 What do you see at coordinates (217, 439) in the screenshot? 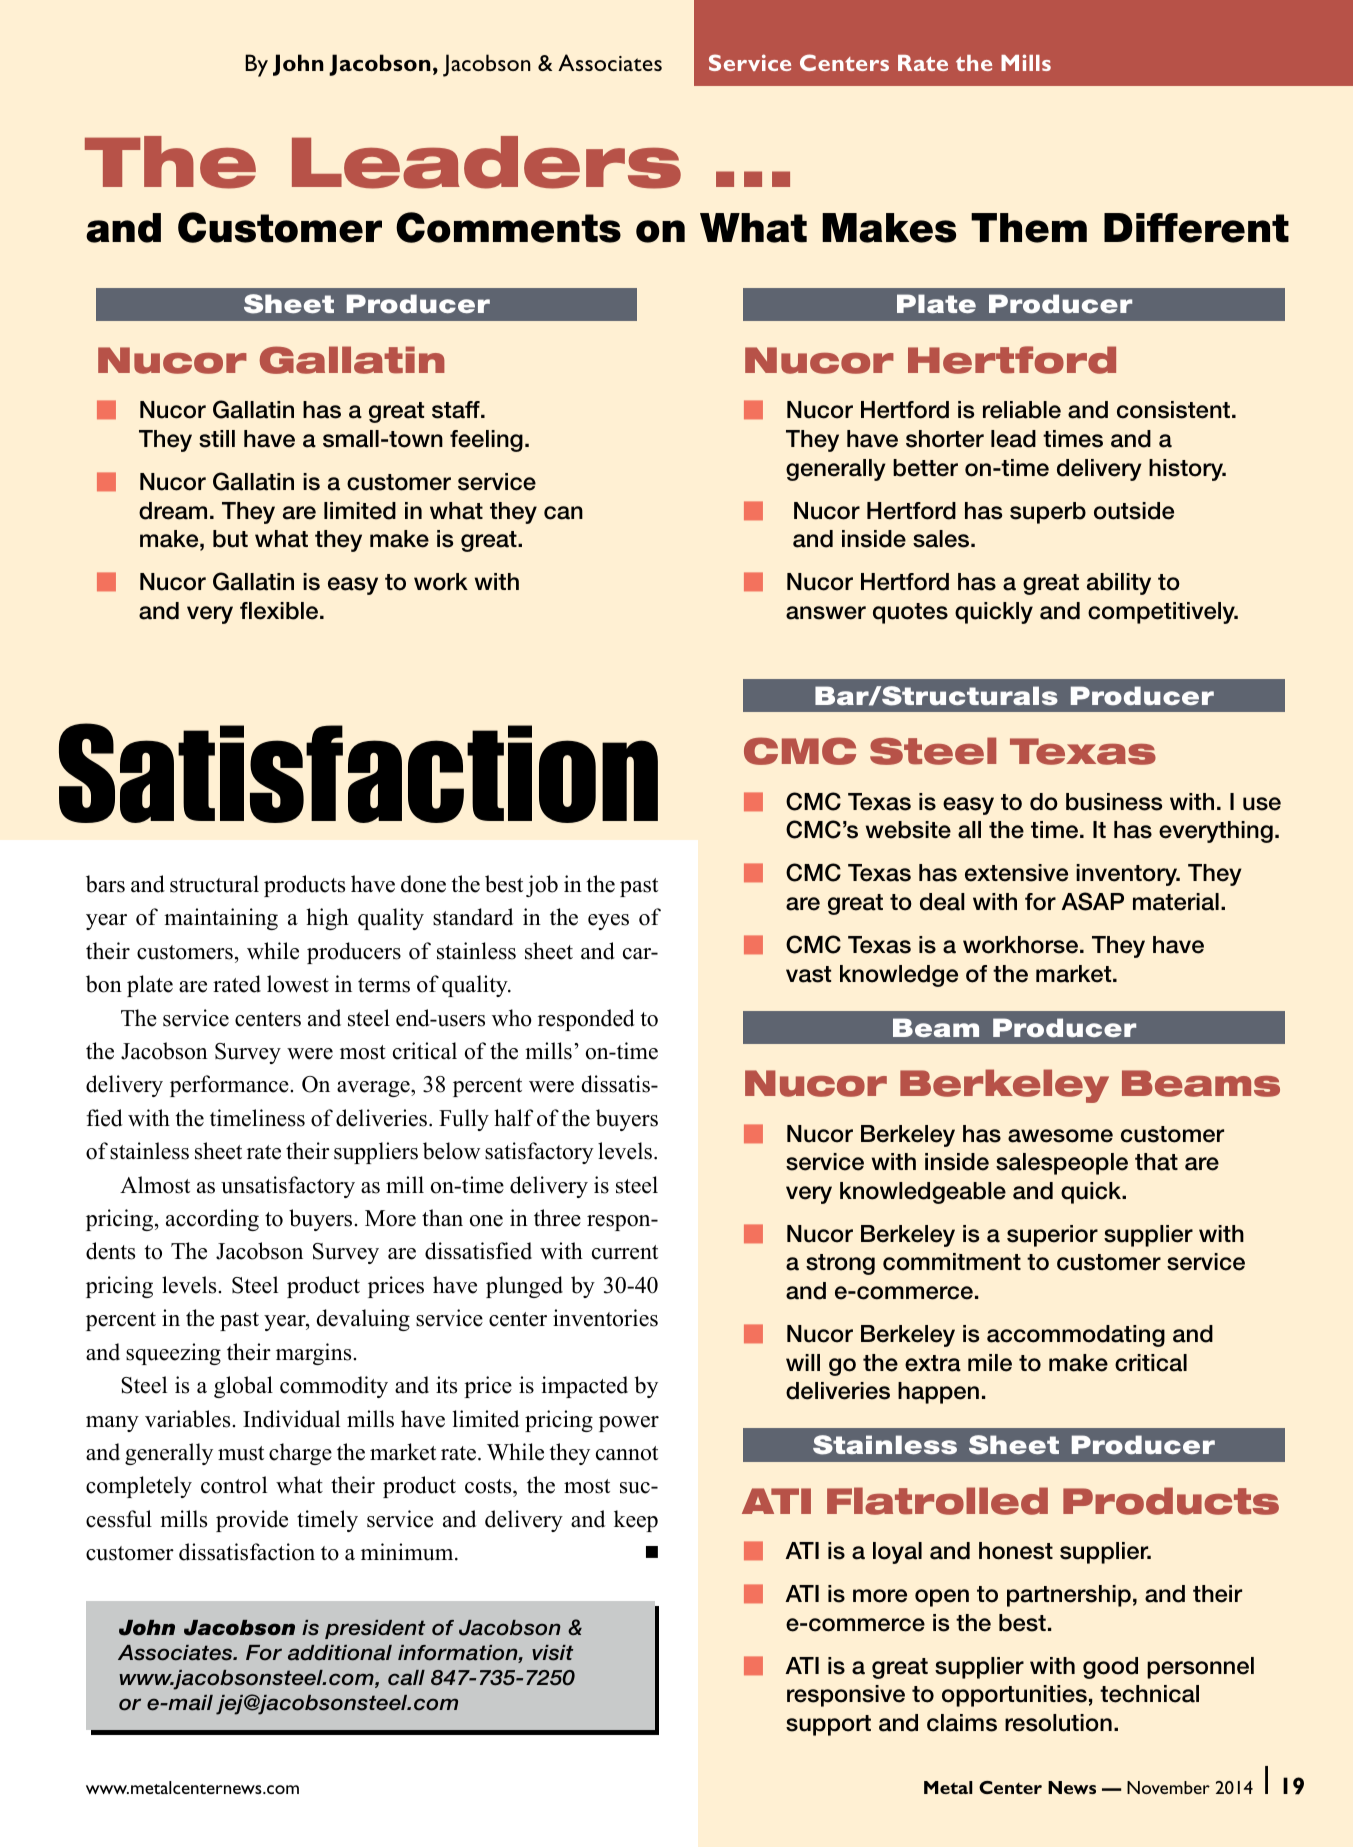
I see `still` at bounding box center [217, 439].
